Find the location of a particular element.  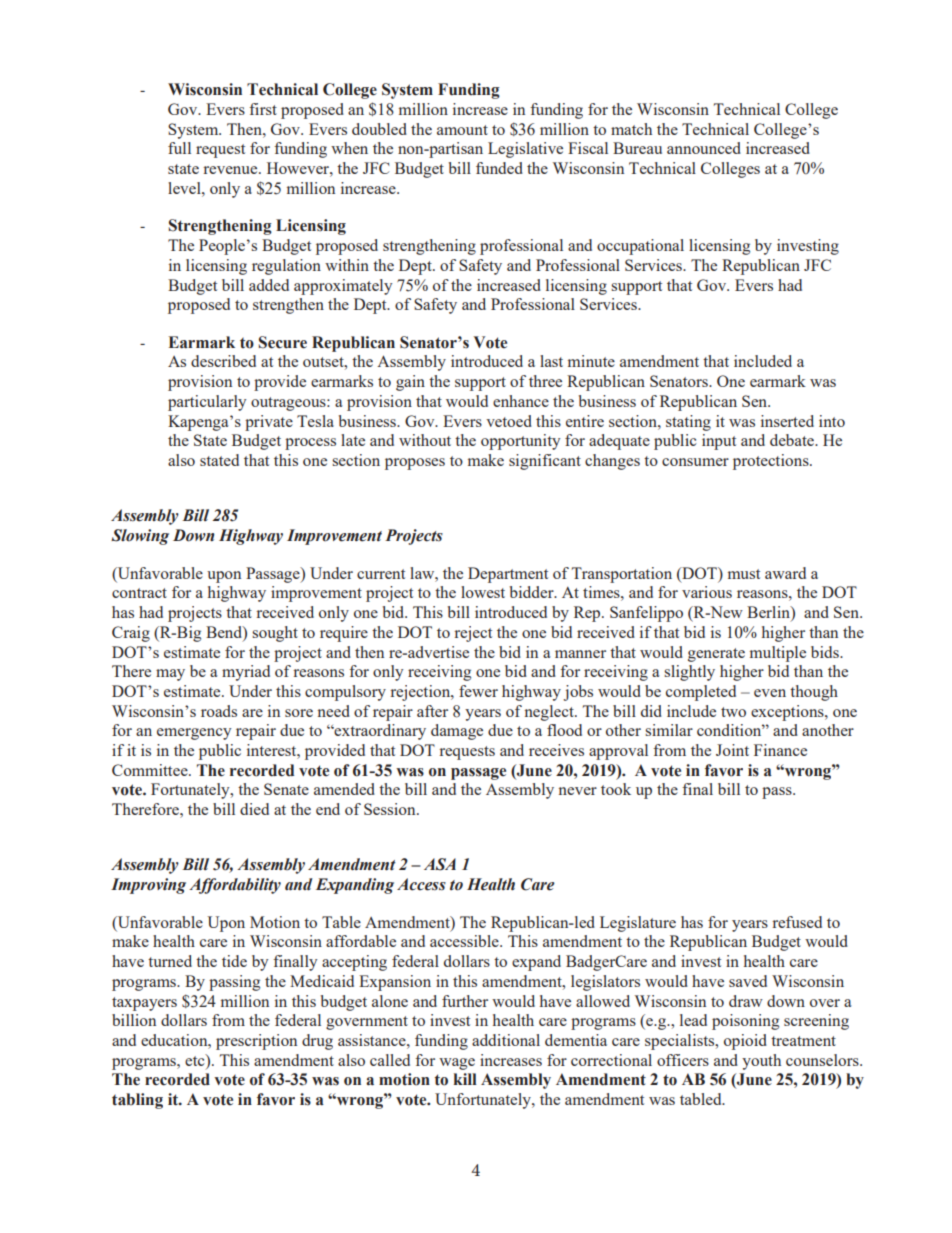

sought is located at coordinates (275, 634).
